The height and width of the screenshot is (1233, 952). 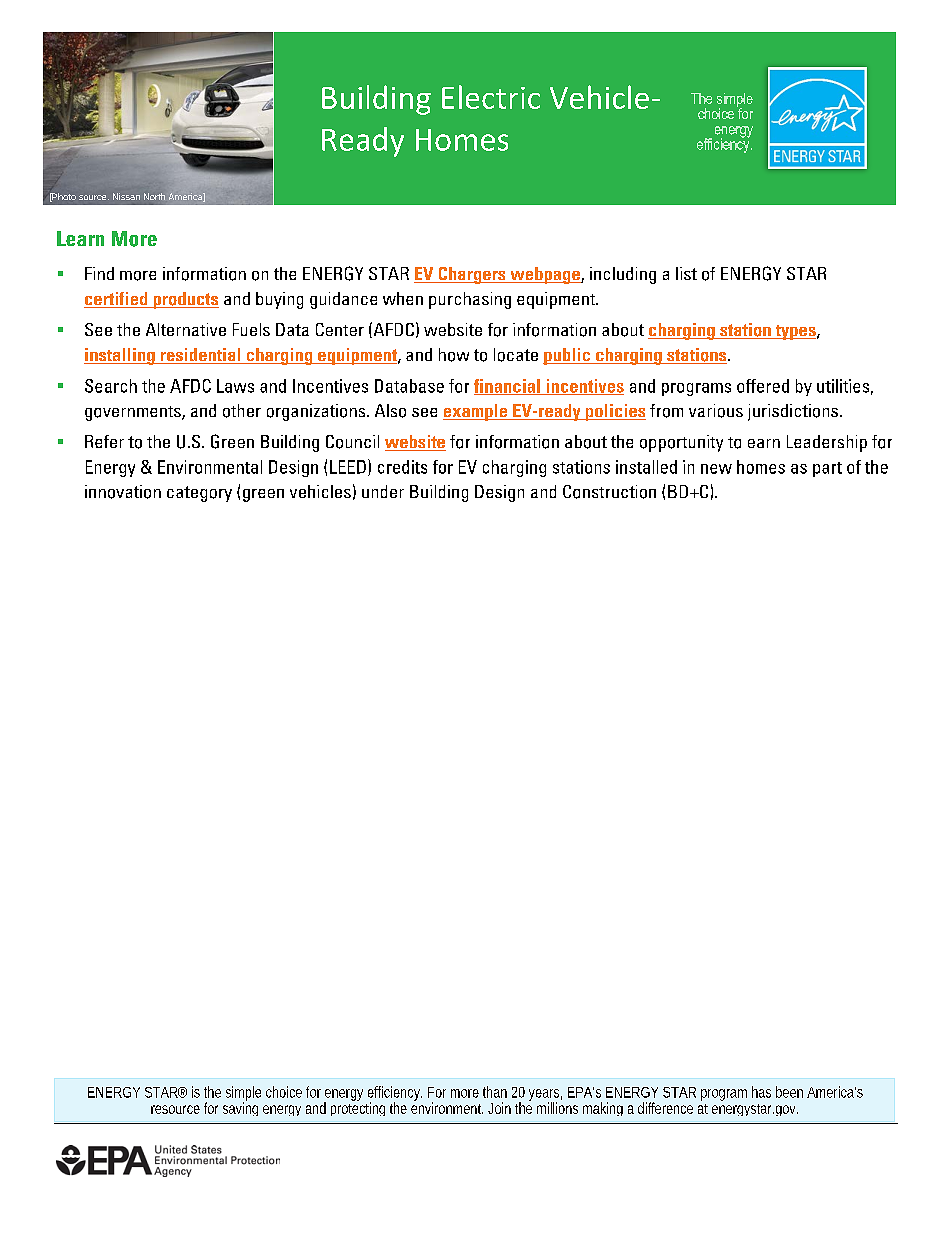 I want to click on governments, so click(x=134, y=413).
